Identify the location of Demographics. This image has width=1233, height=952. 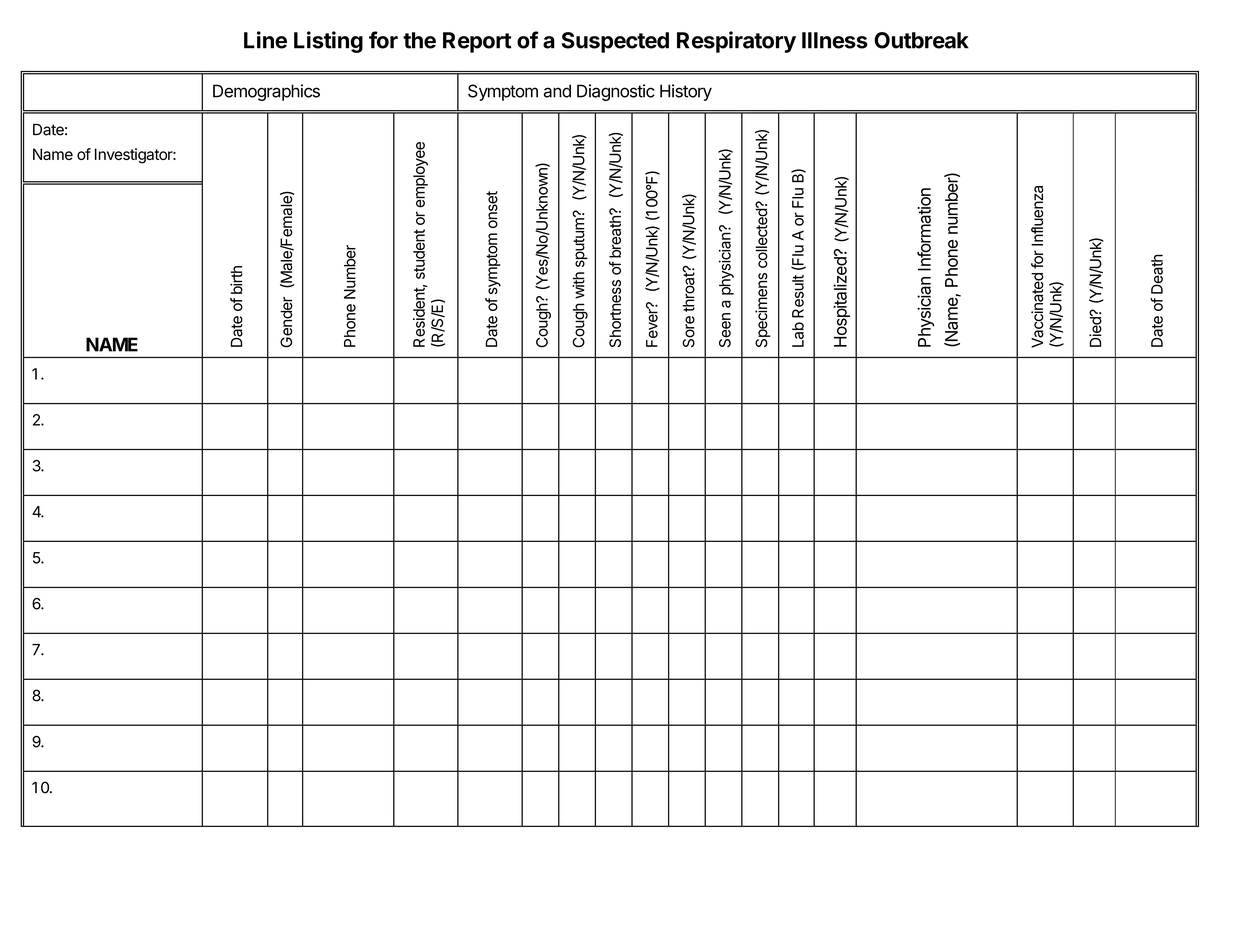
(266, 92).
